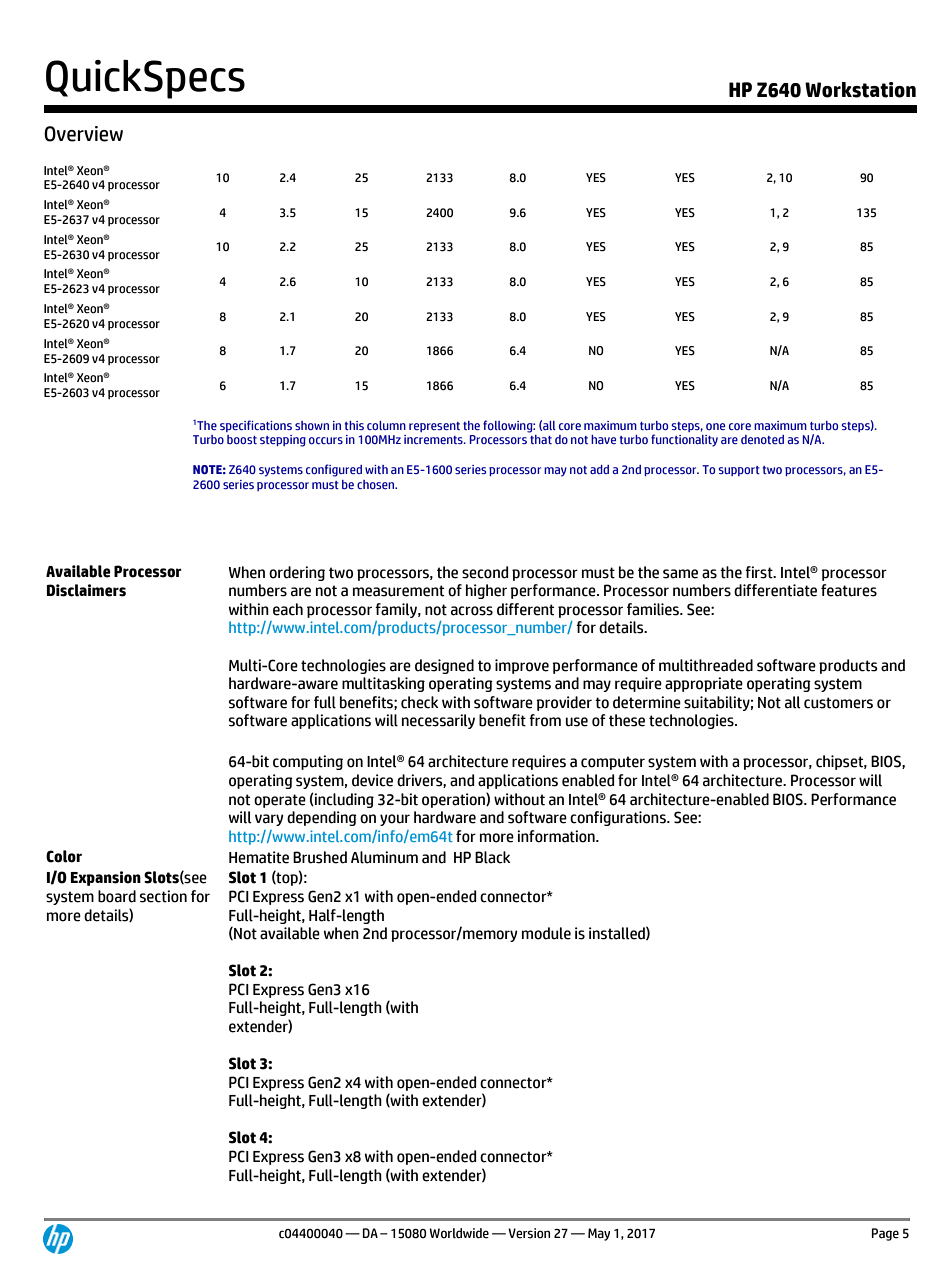 The width and height of the screenshot is (952, 1270). I want to click on Black, so click(492, 857).
